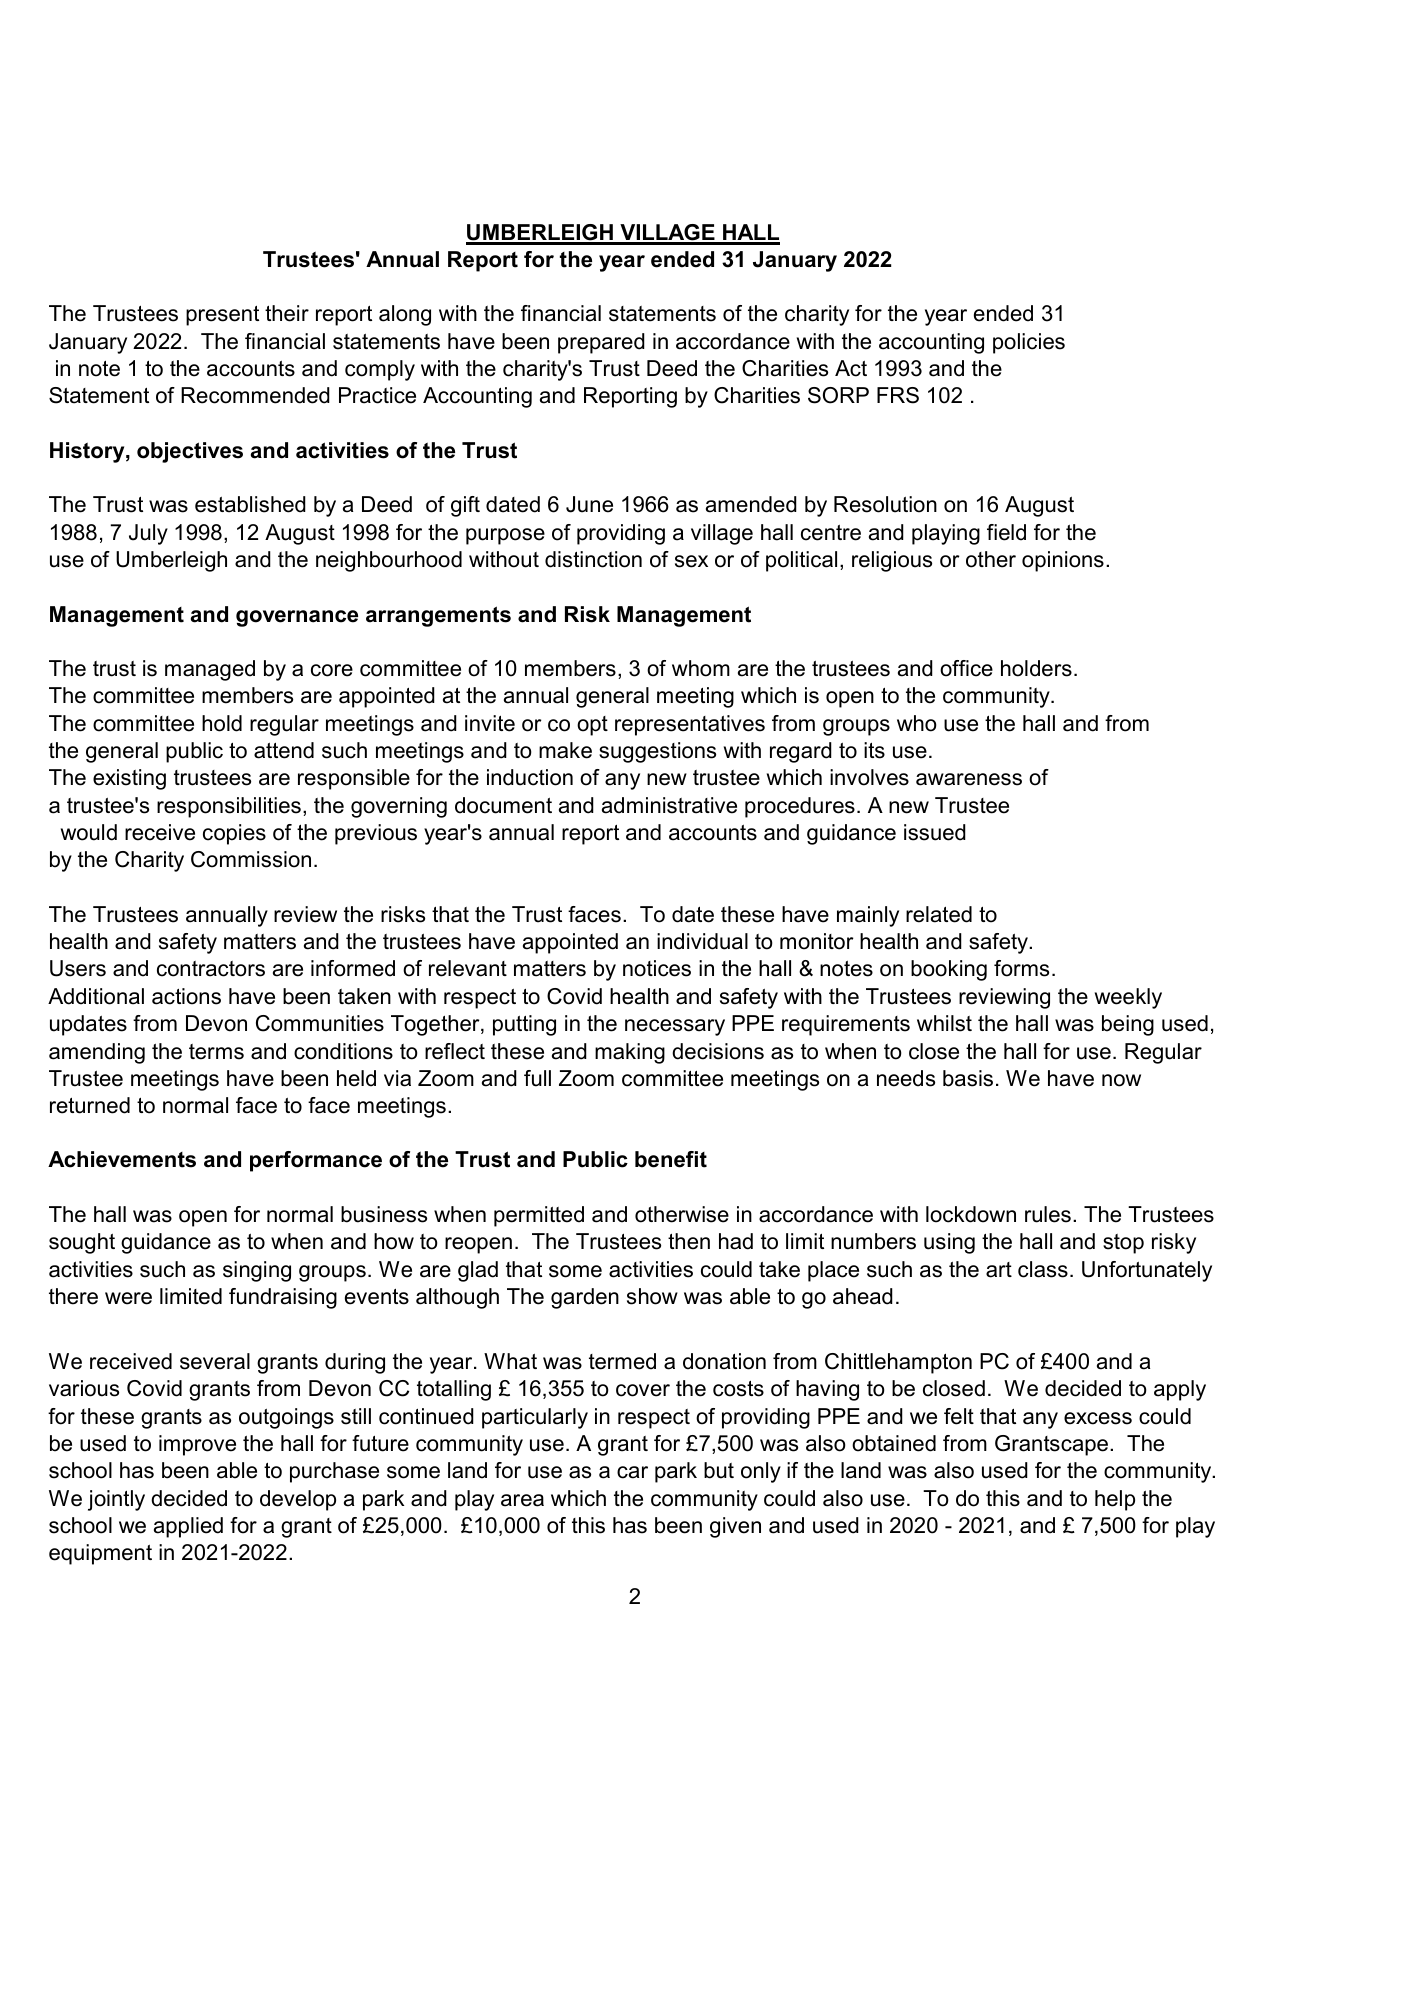  I want to click on suggestions, so click(657, 752).
